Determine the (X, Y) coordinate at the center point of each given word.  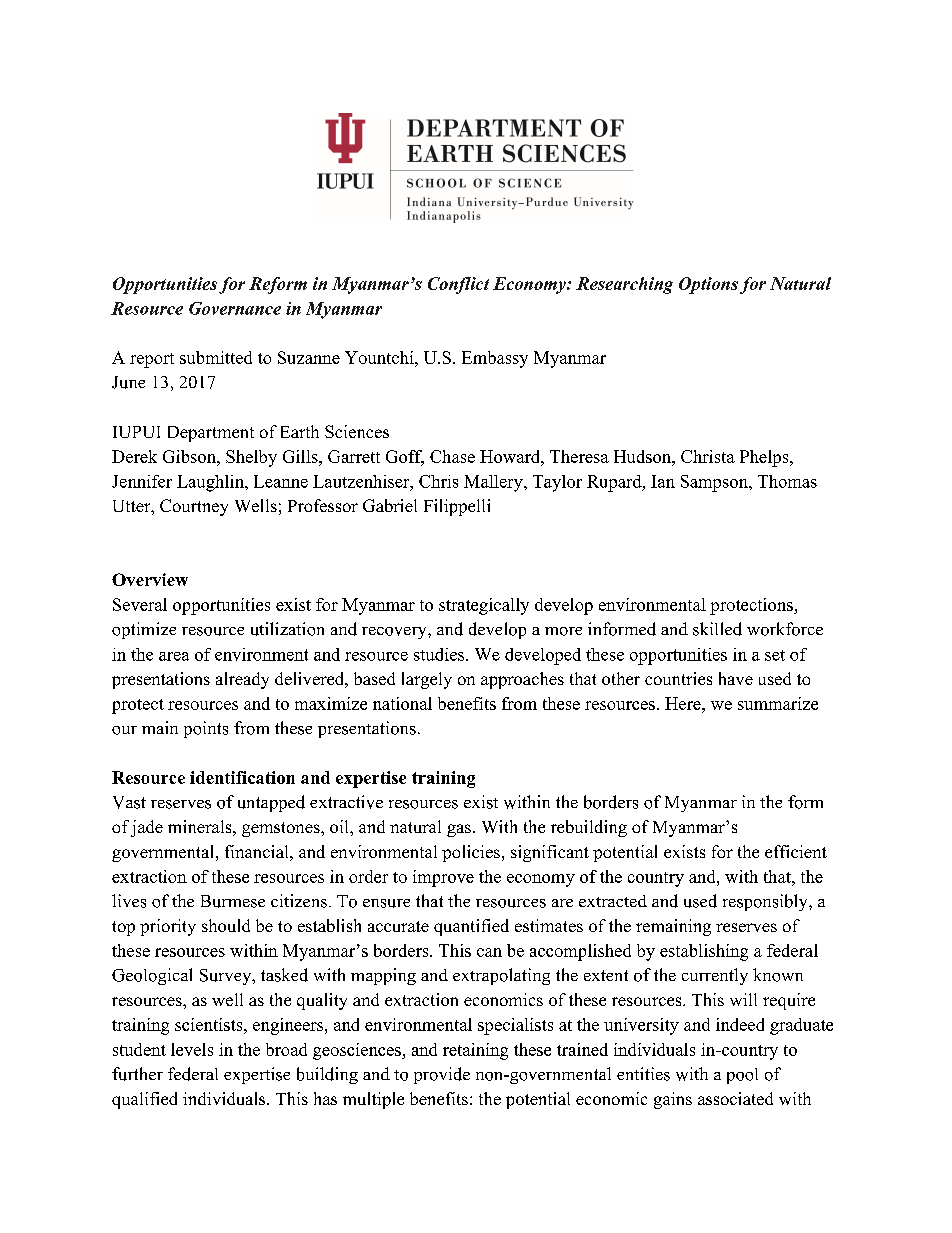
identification (242, 777)
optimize (144, 630)
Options (708, 285)
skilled (717, 629)
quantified (471, 927)
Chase (452, 456)
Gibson (190, 456)
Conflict (458, 285)
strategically (484, 606)
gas (459, 830)
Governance (235, 308)
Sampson (715, 483)
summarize (778, 703)
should (226, 925)
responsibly (766, 902)
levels (192, 1049)
